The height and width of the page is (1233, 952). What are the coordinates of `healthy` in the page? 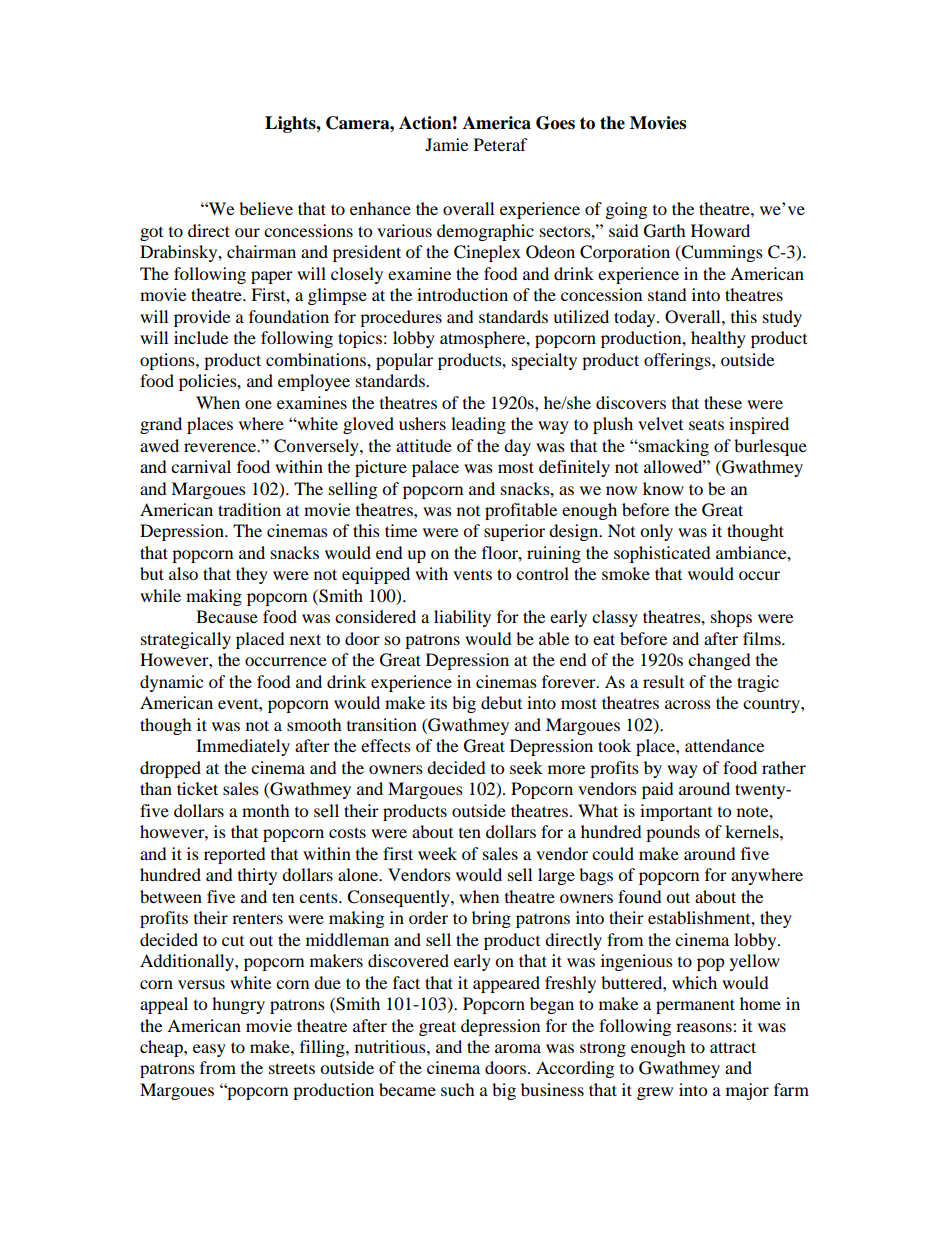 It's located at (718, 339).
